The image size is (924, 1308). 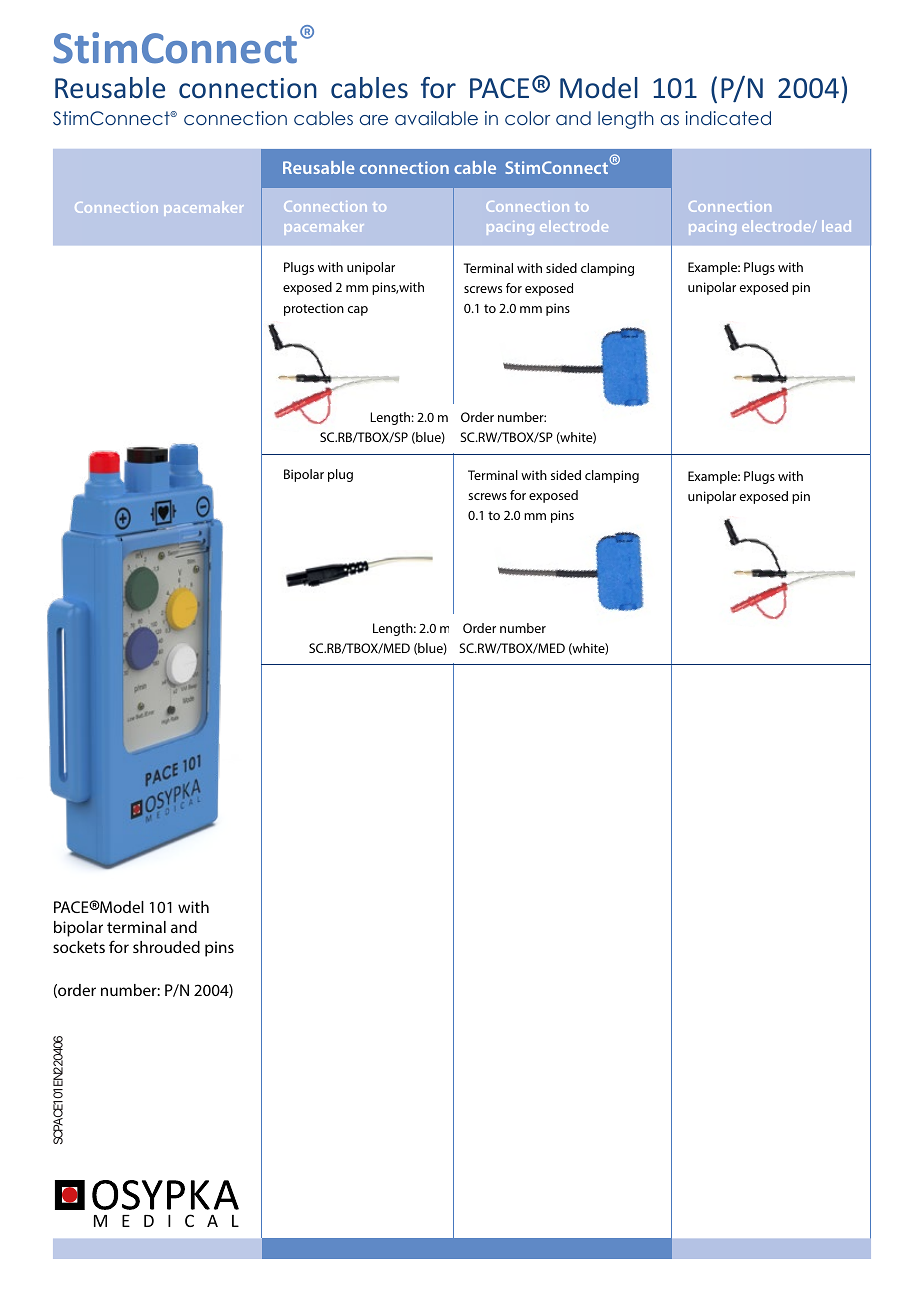 I want to click on lead, so click(x=836, y=226).
